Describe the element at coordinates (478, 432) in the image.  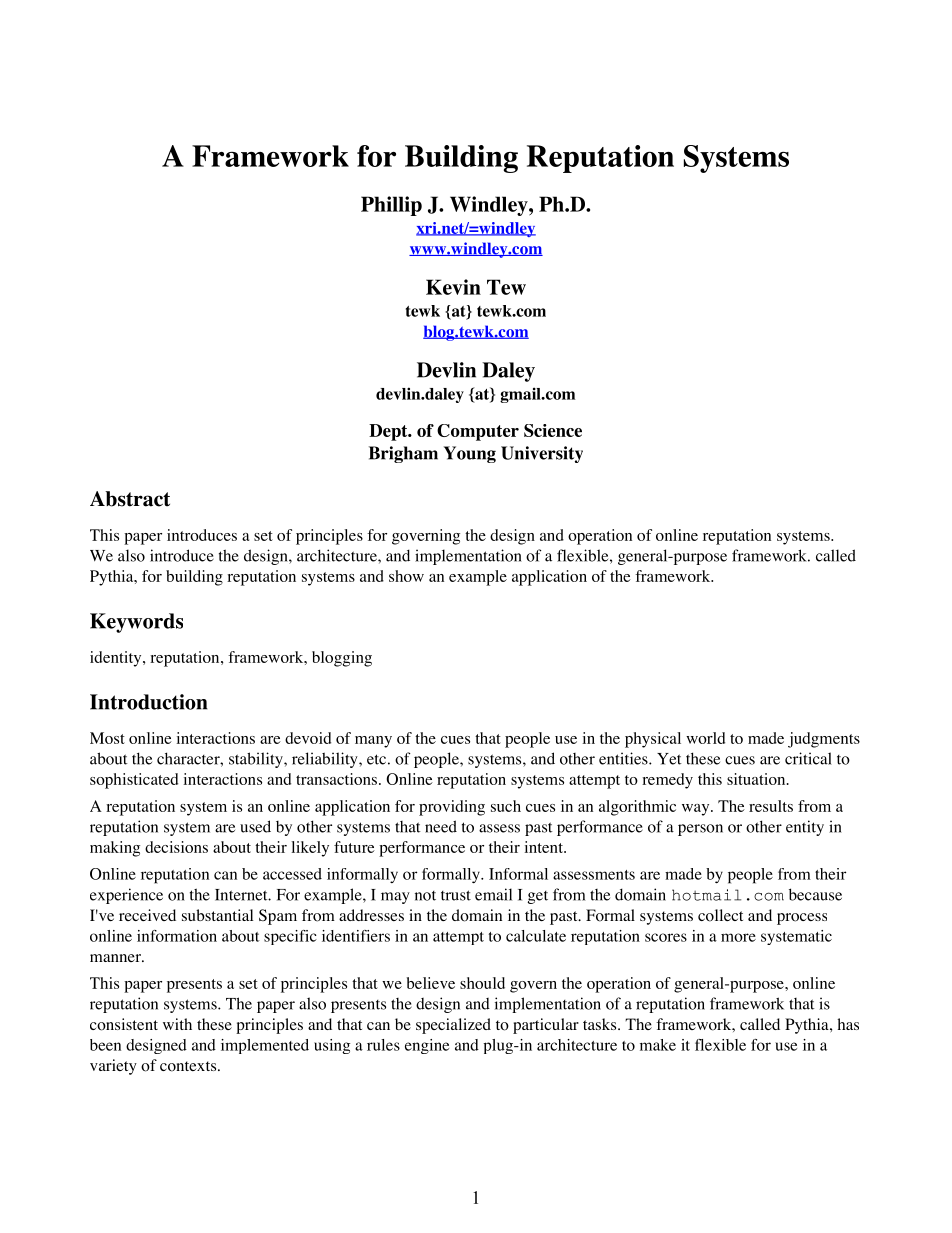
I see `Computer` at that location.
